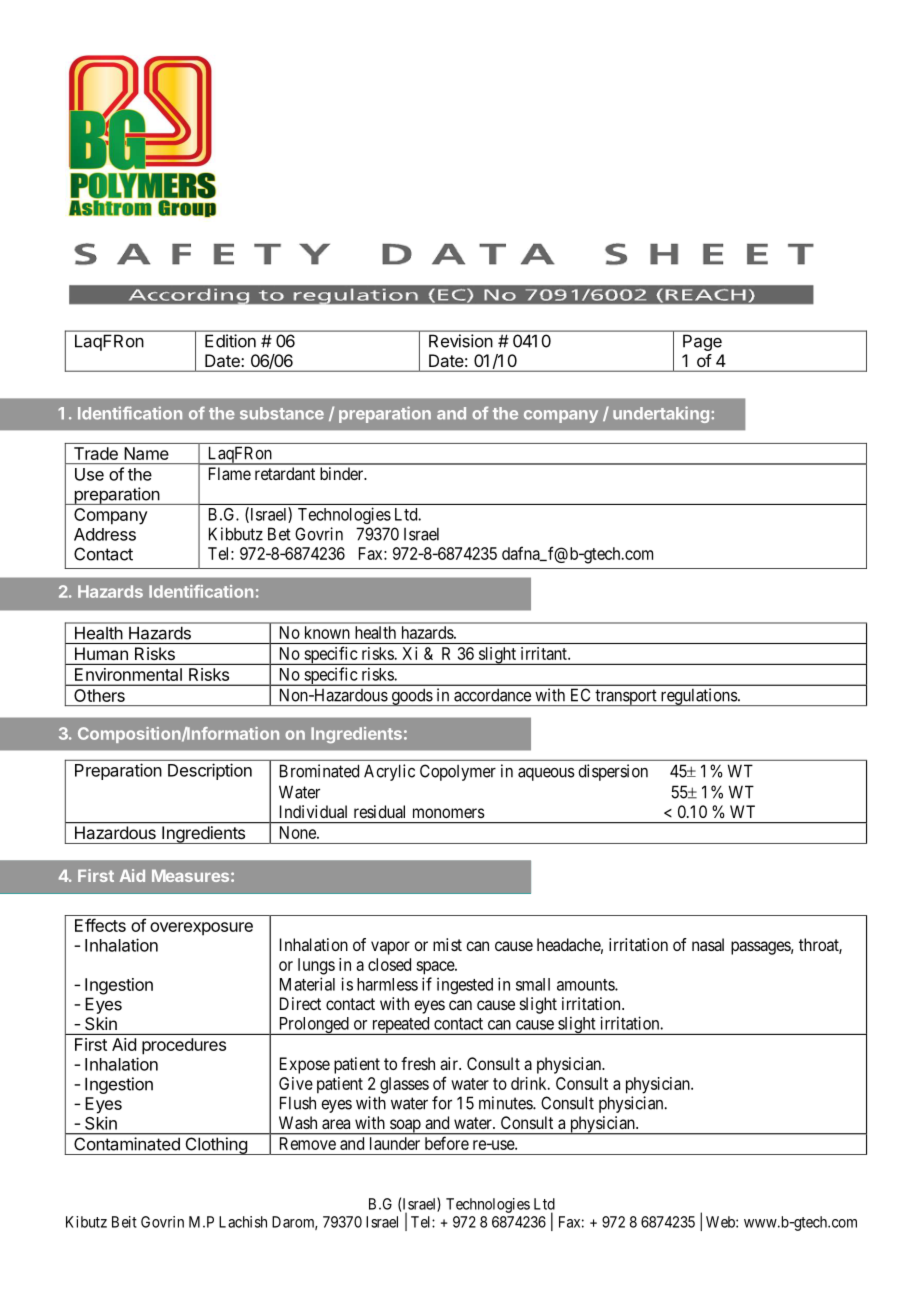  I want to click on undertaking, so click(661, 414).
